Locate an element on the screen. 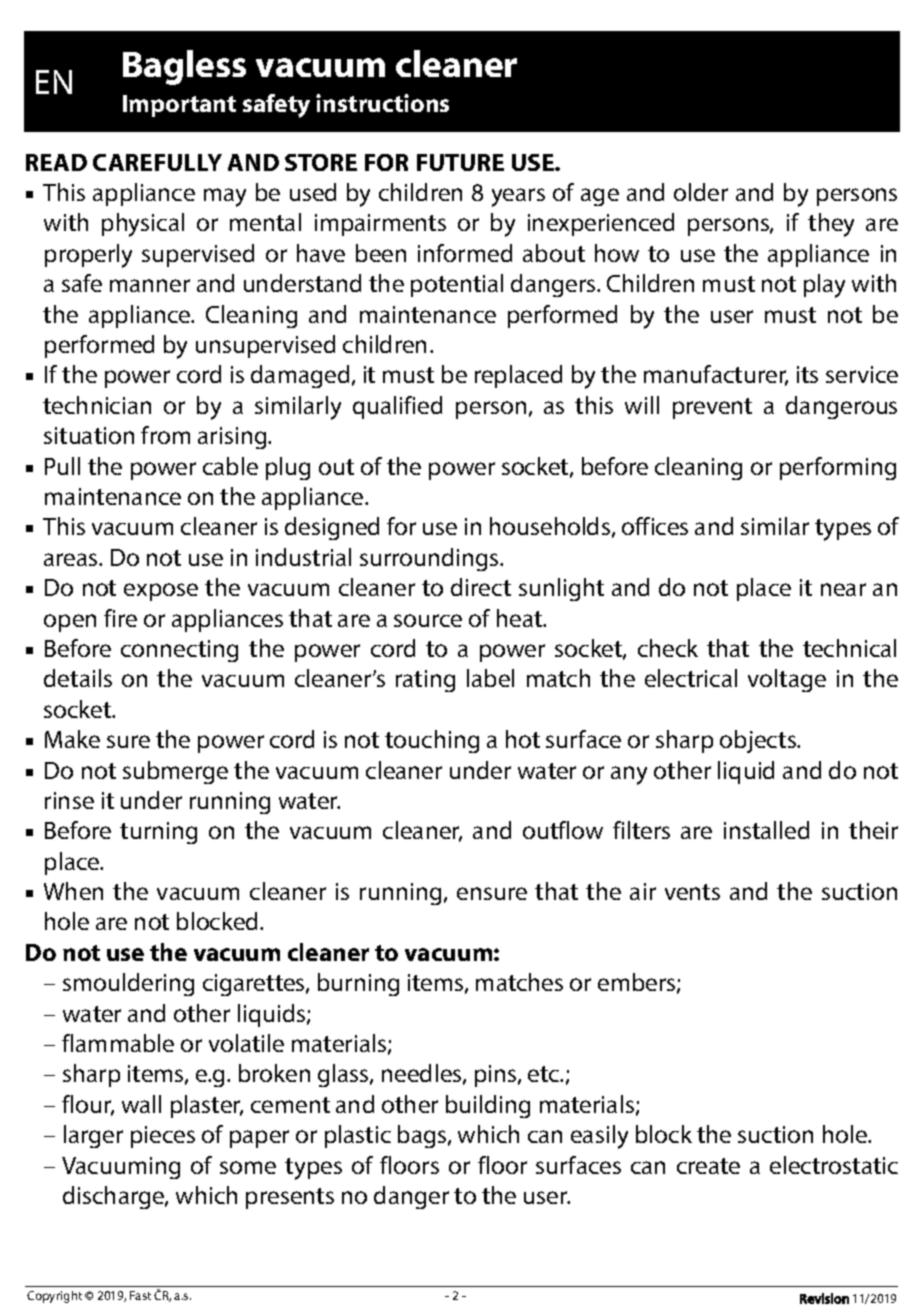  turning is located at coordinates (158, 833).
